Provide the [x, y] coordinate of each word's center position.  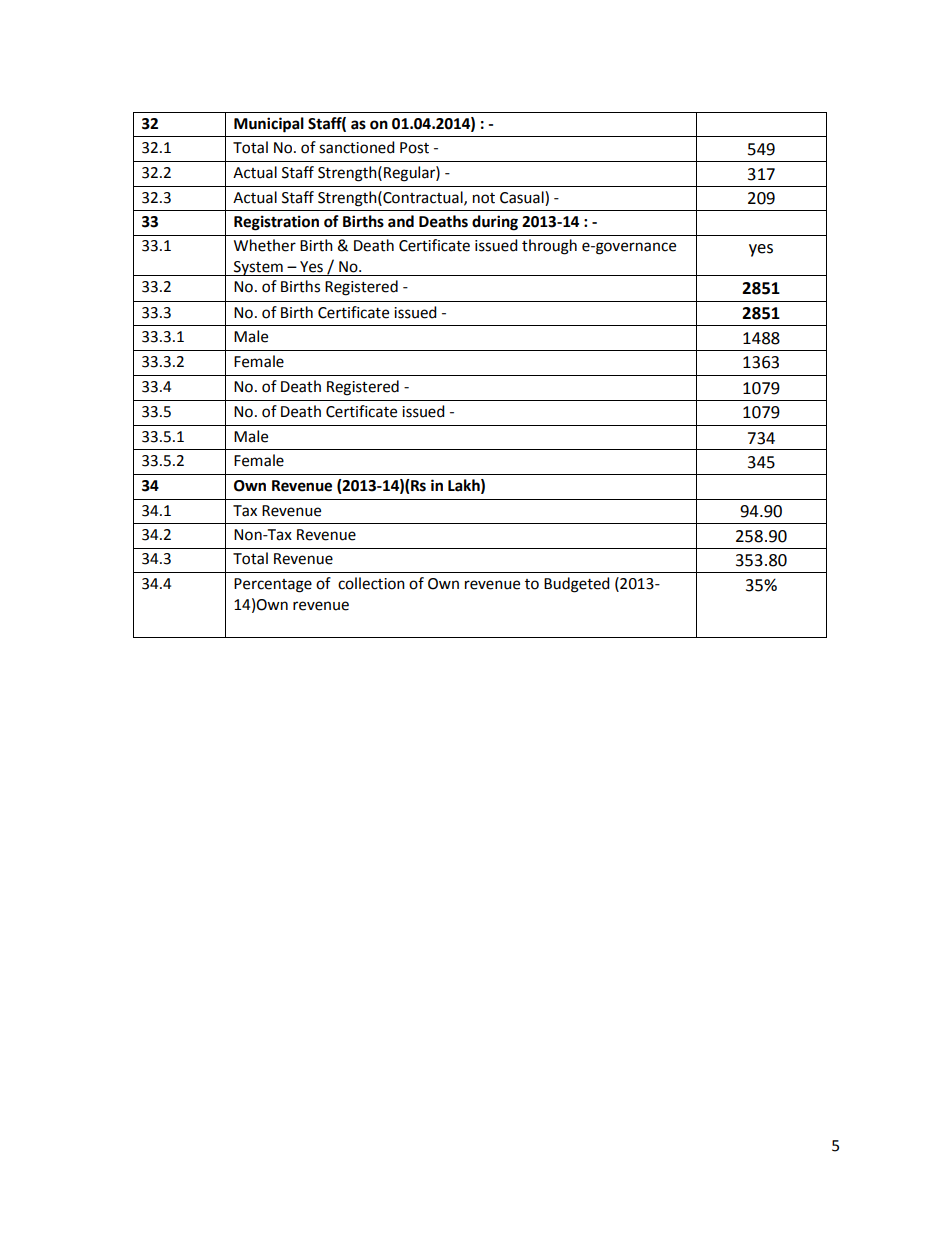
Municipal [269, 125]
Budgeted [577, 585]
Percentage [273, 585]
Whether [265, 245]
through [549, 247]
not [484, 198]
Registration [276, 223]
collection [371, 583]
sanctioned [357, 147]
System [258, 268]
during [495, 223]
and [401, 221]
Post [414, 148]
